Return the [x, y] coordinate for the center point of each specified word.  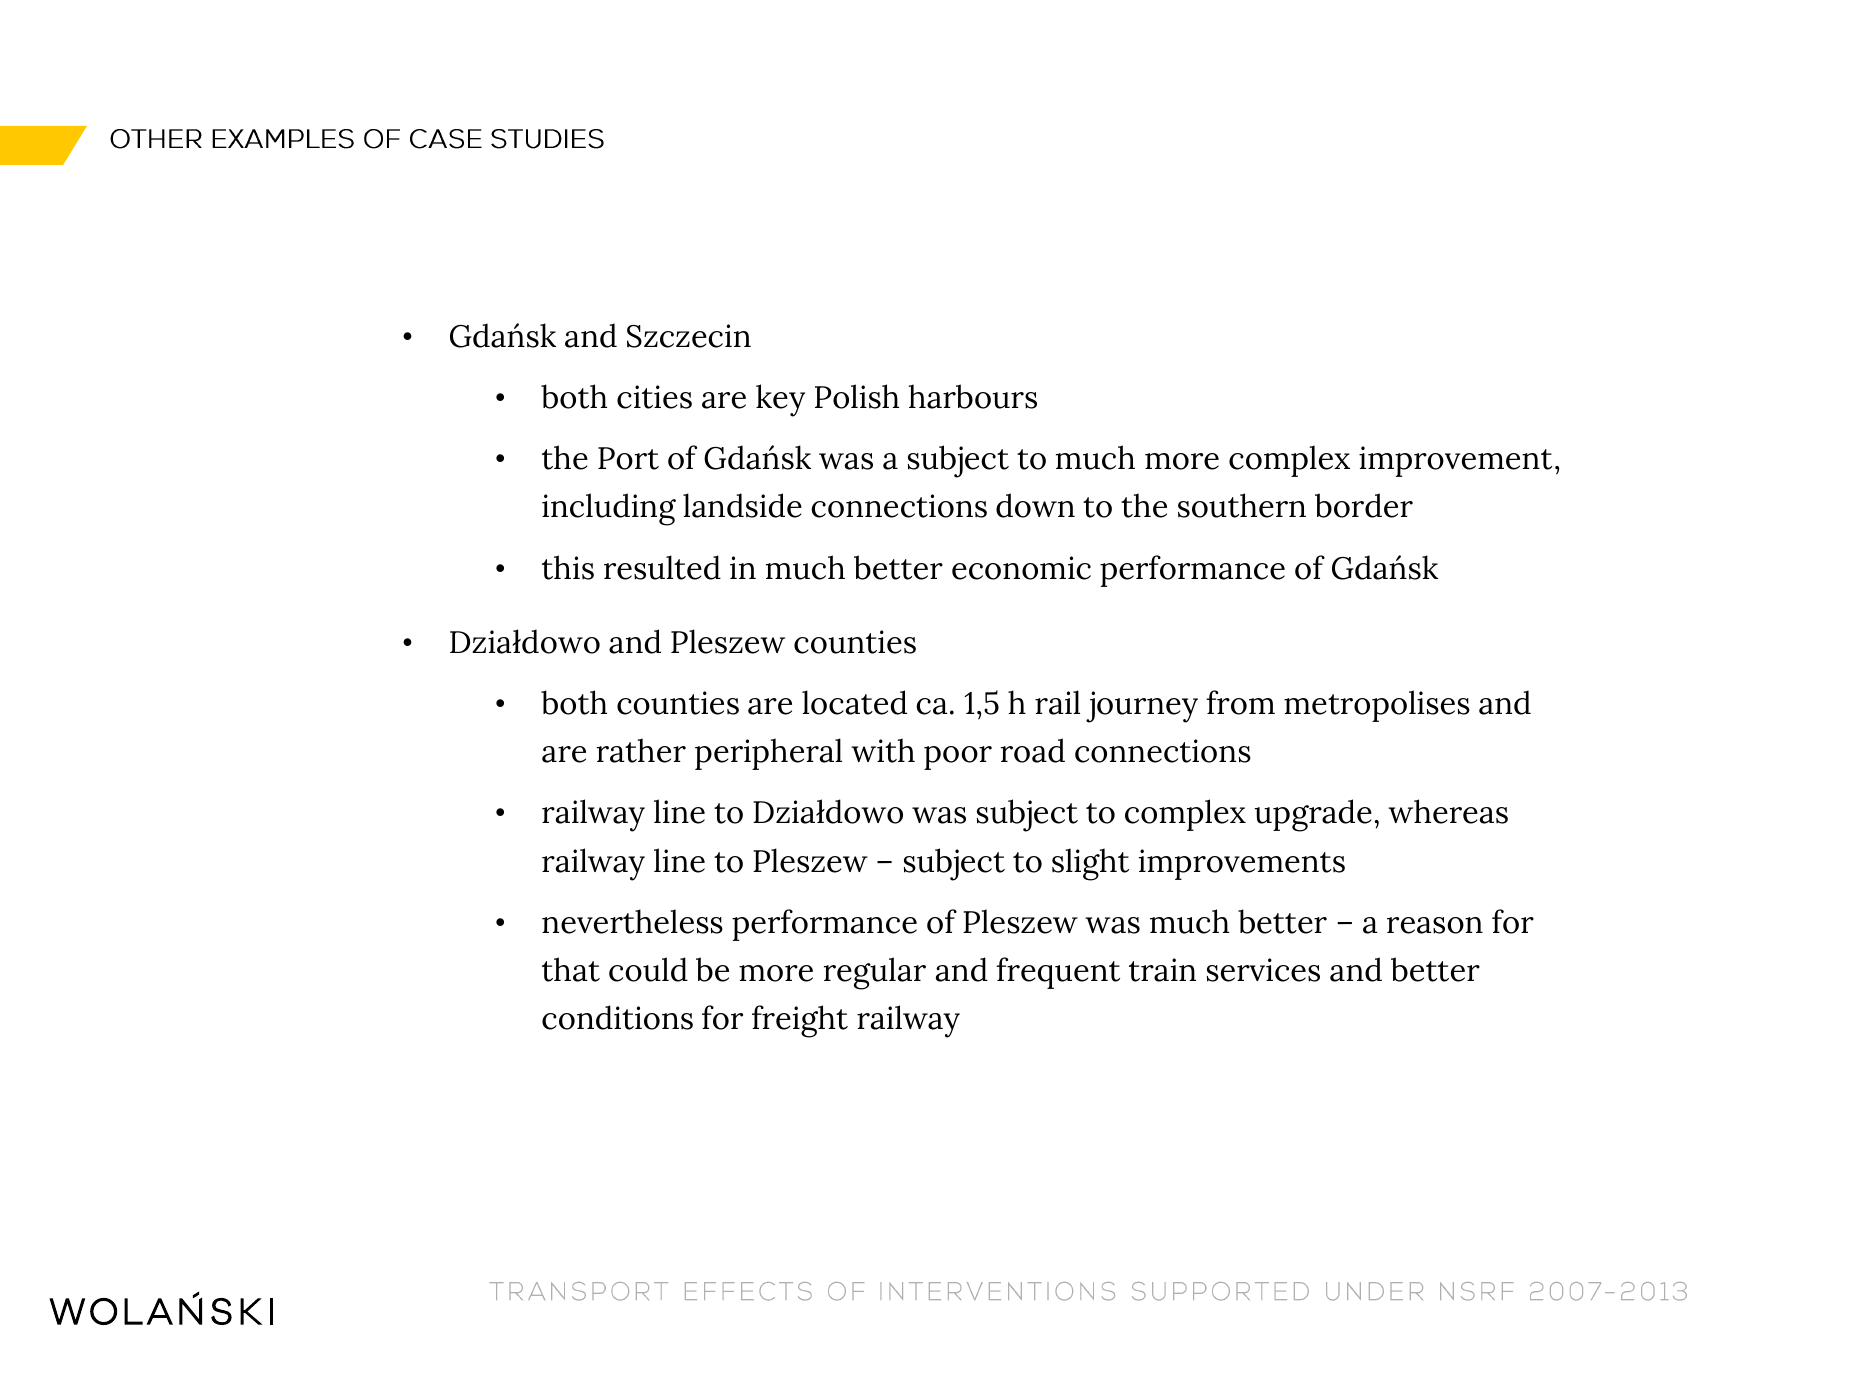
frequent [1058, 973]
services [1263, 970]
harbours [973, 396]
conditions [617, 1017]
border [1364, 505]
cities [654, 397]
